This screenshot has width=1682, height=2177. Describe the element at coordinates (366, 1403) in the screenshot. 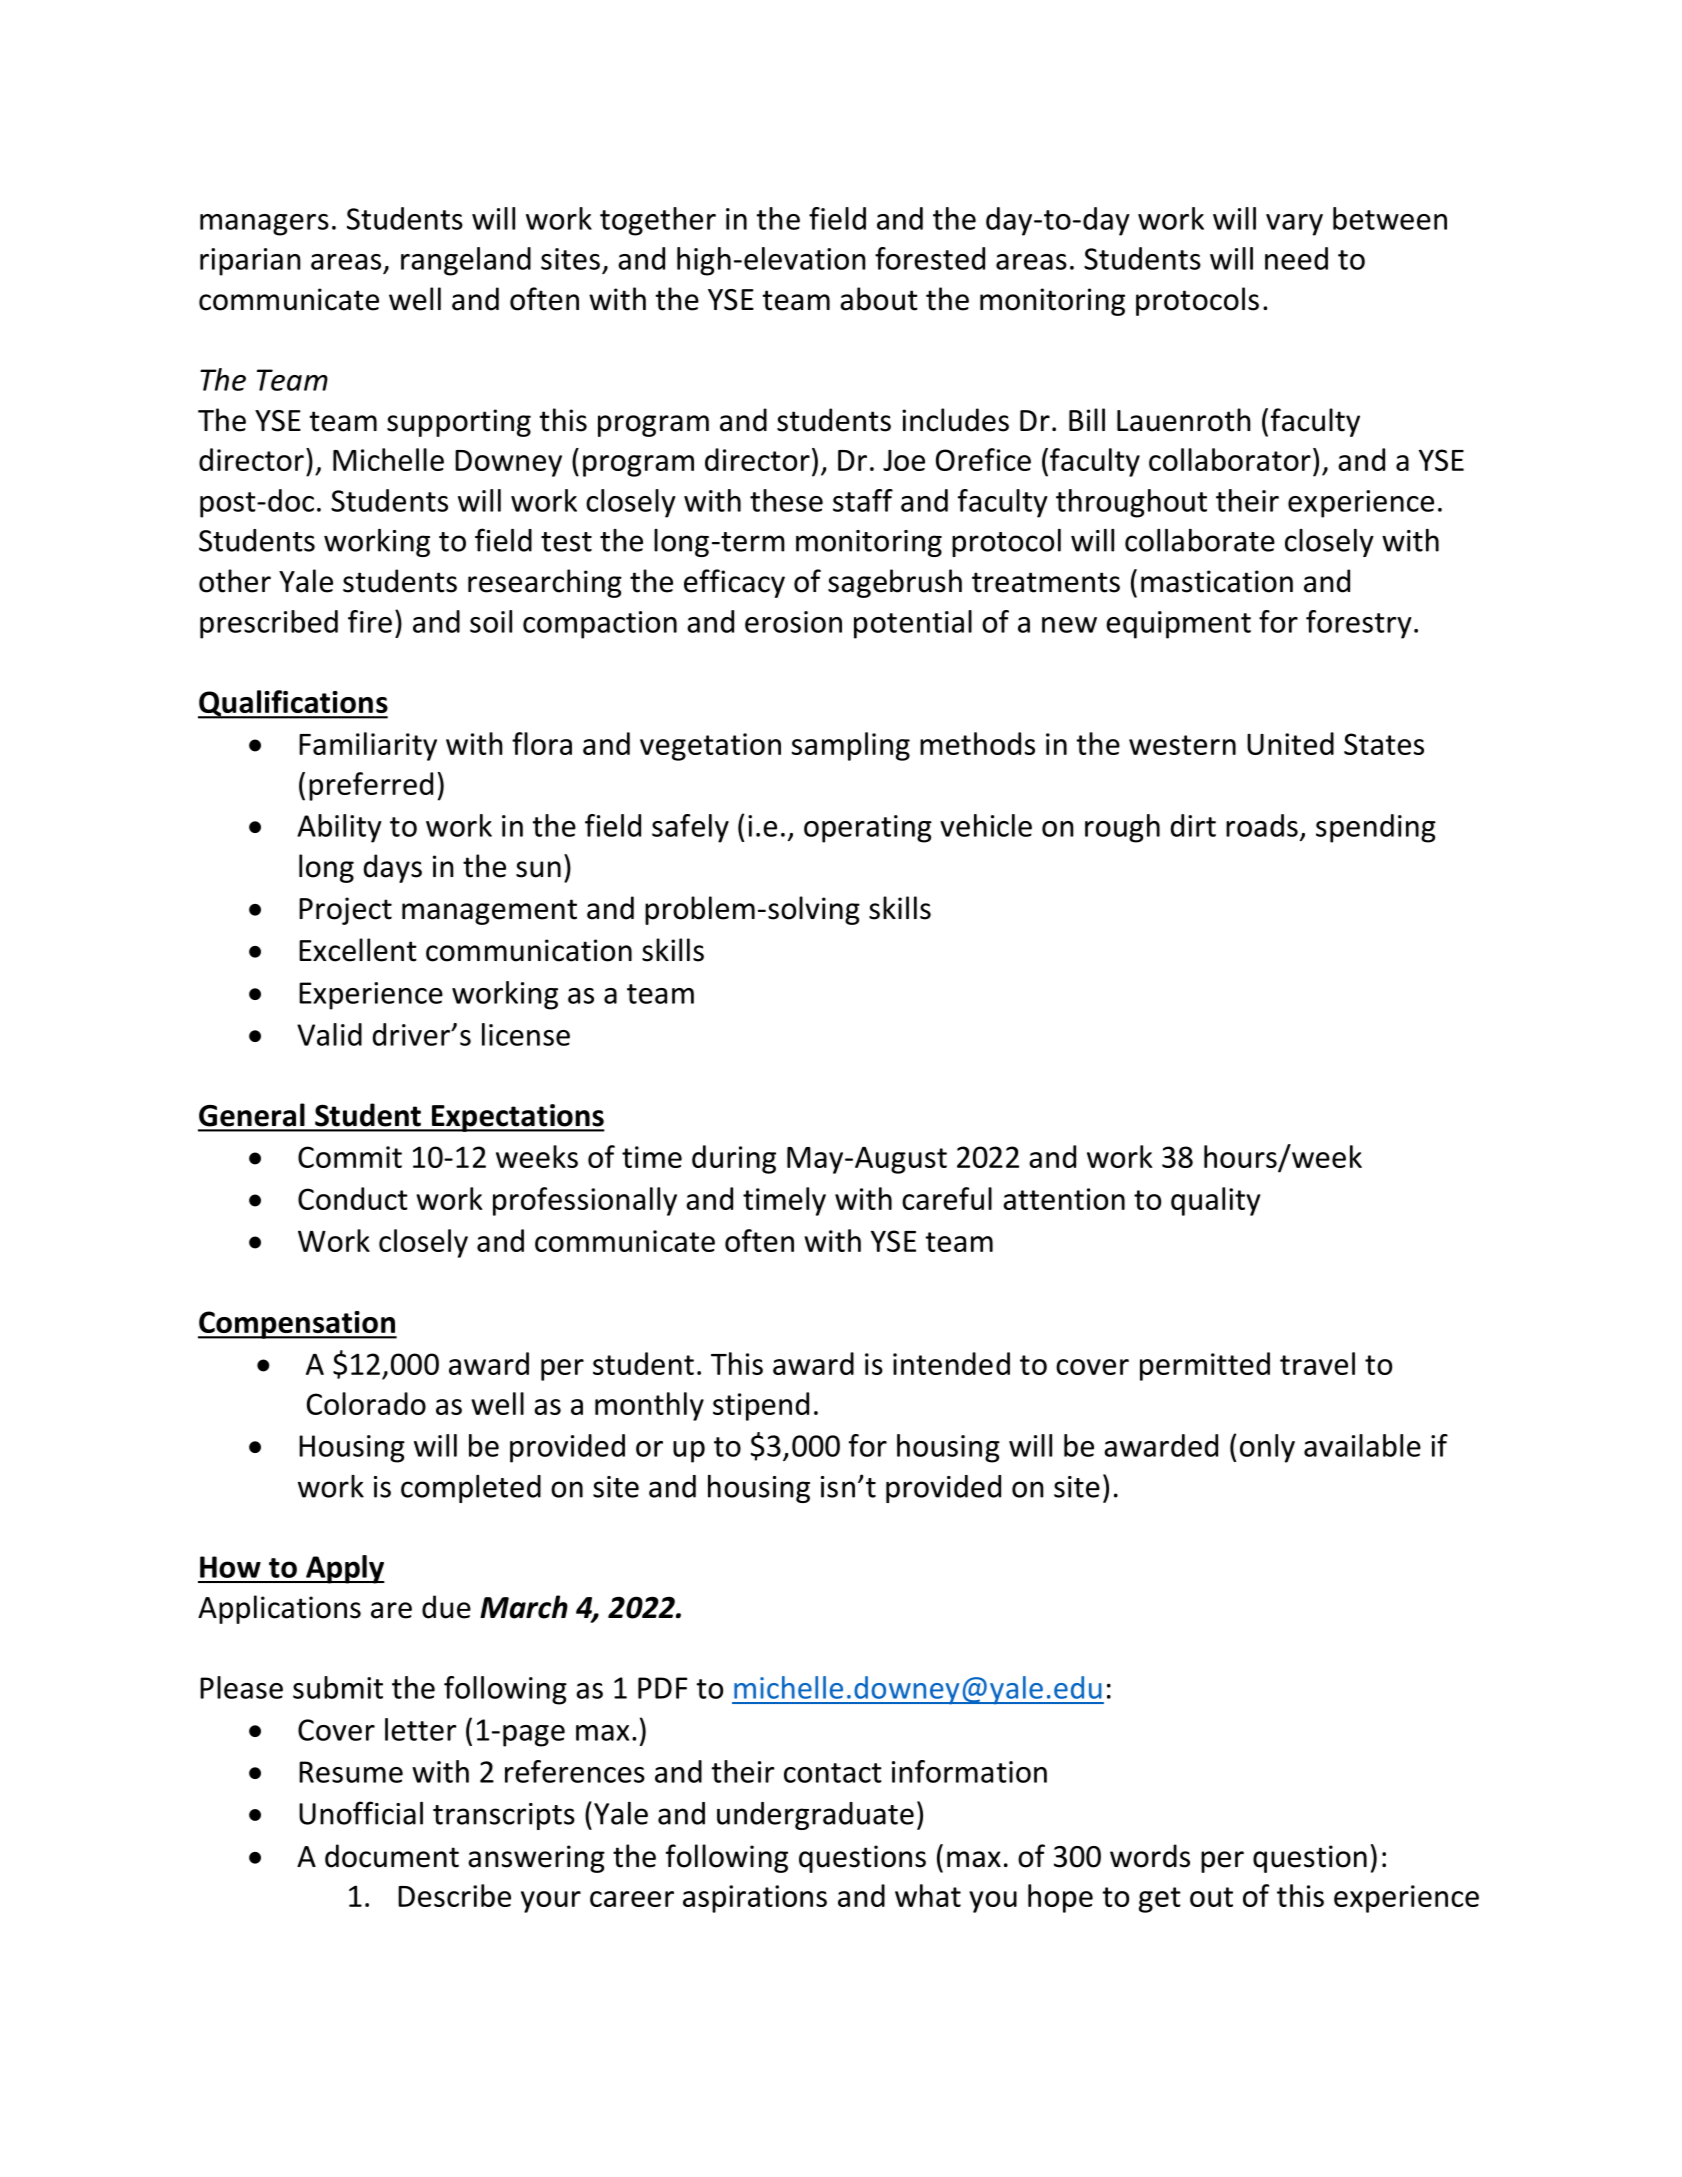

I see `Colorado` at that location.
